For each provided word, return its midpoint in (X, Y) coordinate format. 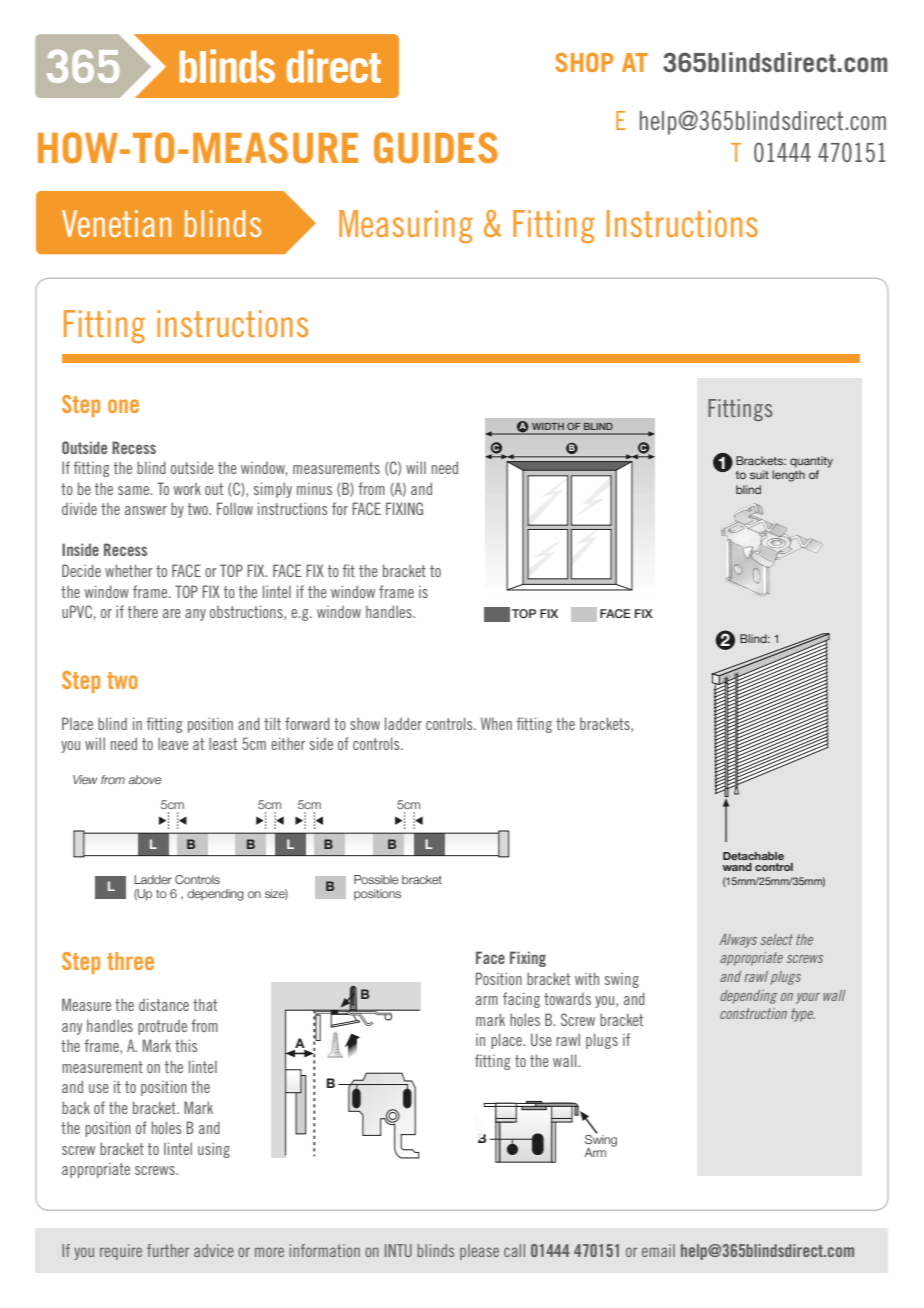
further (168, 1250)
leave (173, 743)
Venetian (116, 223)
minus (314, 489)
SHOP (584, 62)
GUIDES (436, 147)
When (496, 723)
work (187, 489)
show (365, 724)
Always (738, 941)
